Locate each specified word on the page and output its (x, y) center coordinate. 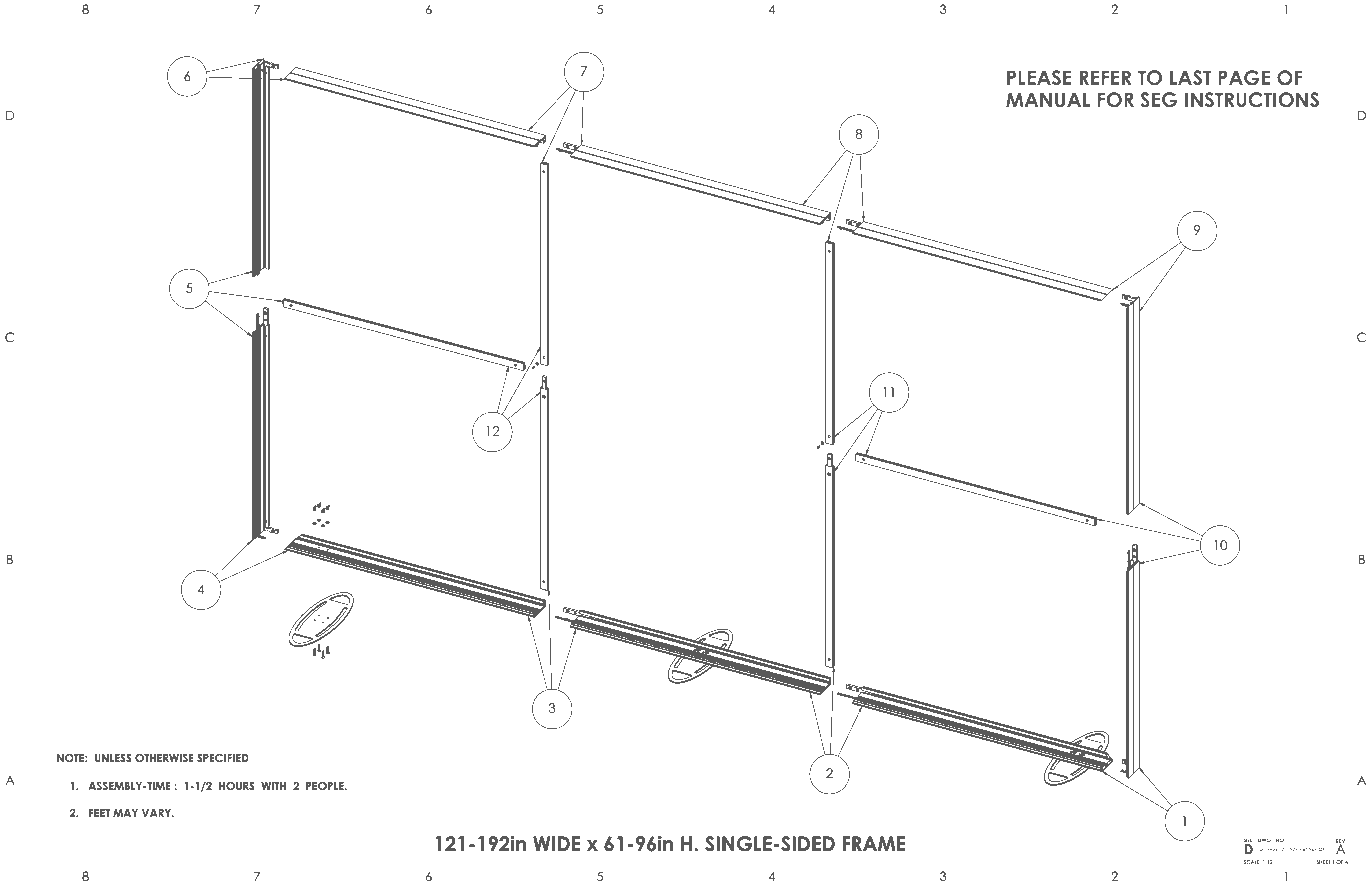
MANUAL (1048, 100)
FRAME (874, 843)
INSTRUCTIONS (1252, 100)
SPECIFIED (223, 757)
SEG (1158, 100)
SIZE (1248, 841)
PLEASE (1039, 78)
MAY (125, 813)
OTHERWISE (164, 757)
